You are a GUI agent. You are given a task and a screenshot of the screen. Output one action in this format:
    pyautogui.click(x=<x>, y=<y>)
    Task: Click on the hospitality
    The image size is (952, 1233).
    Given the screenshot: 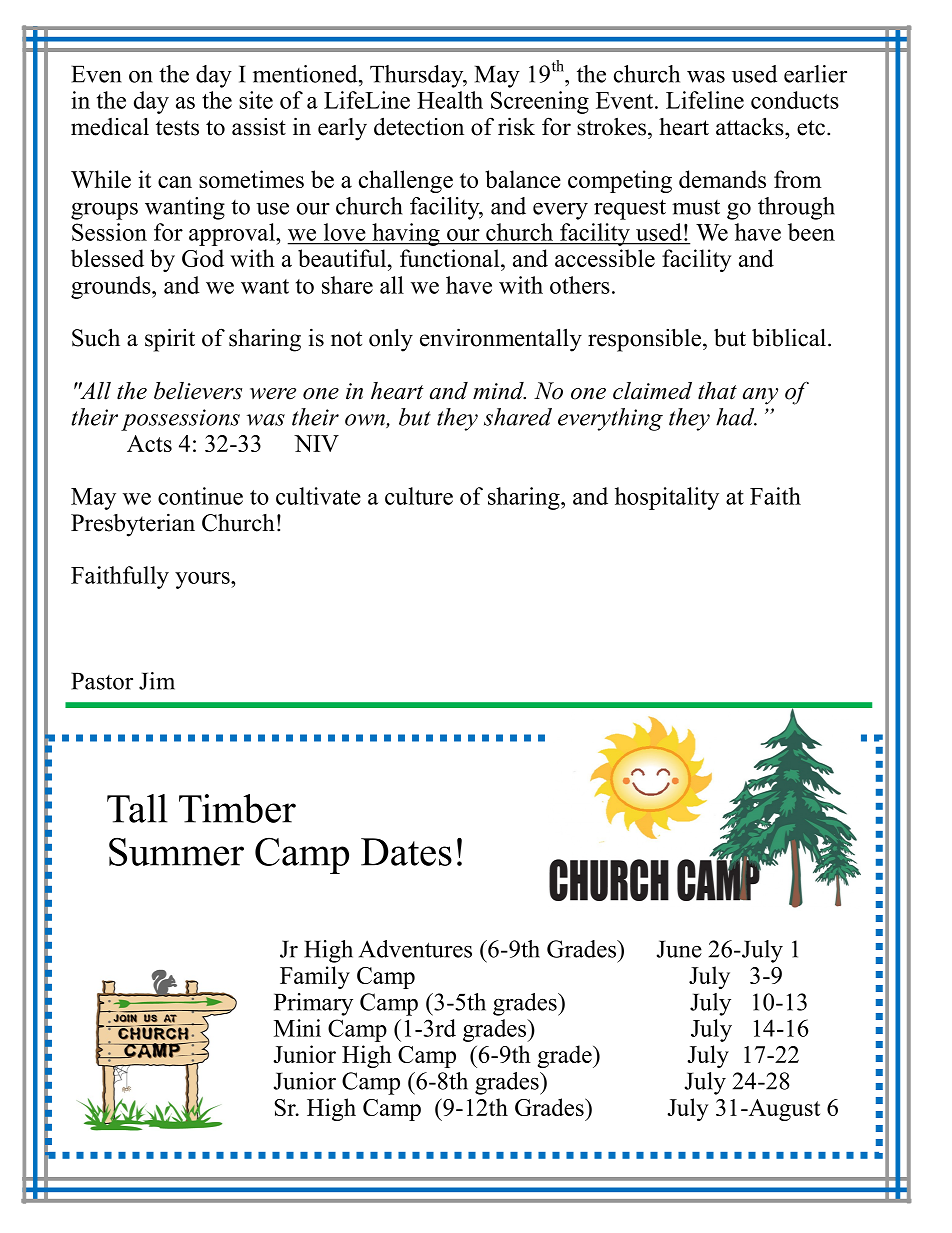 What is the action you would take?
    pyautogui.click(x=667, y=498)
